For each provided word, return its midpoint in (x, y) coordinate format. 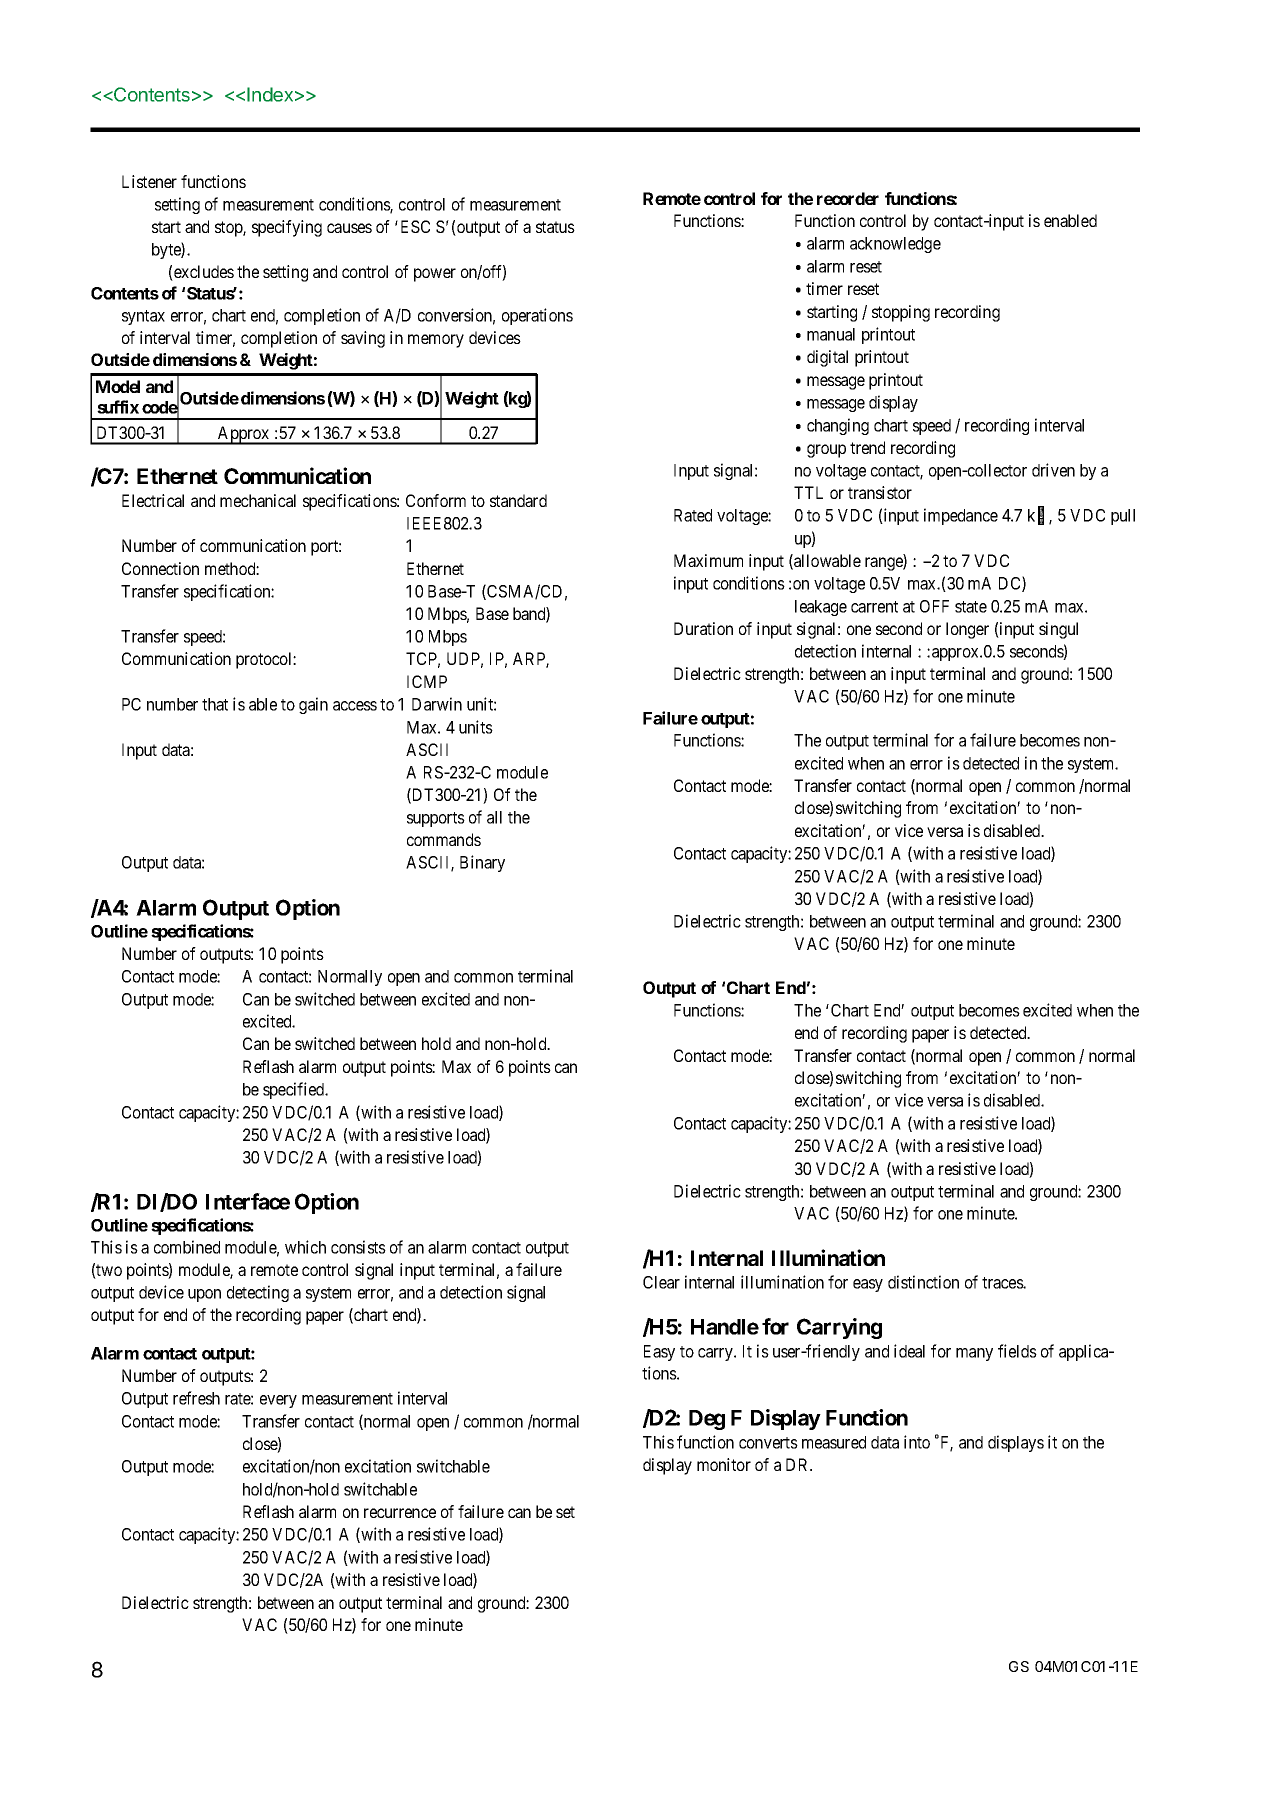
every (278, 1401)
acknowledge (895, 245)
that (215, 704)
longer (967, 630)
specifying (287, 228)
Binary (482, 863)
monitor (724, 1464)
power (435, 275)
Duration (703, 628)
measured (834, 1442)
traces (1003, 1283)
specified (295, 1090)
